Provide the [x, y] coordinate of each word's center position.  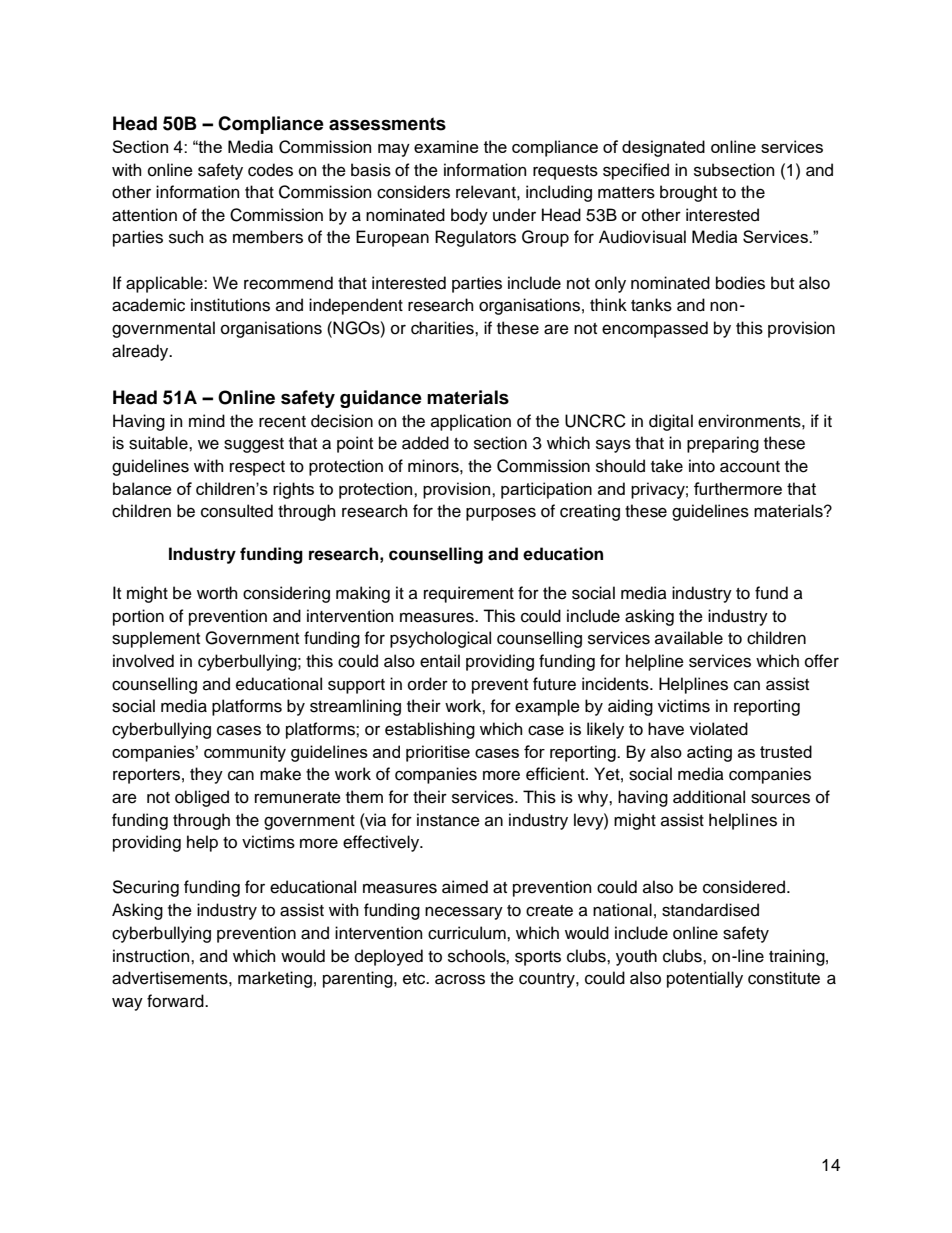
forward [176, 1001]
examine [446, 146]
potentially [705, 979]
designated [663, 148]
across [460, 979]
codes [270, 170]
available [689, 638]
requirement [469, 594]
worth [217, 593]
